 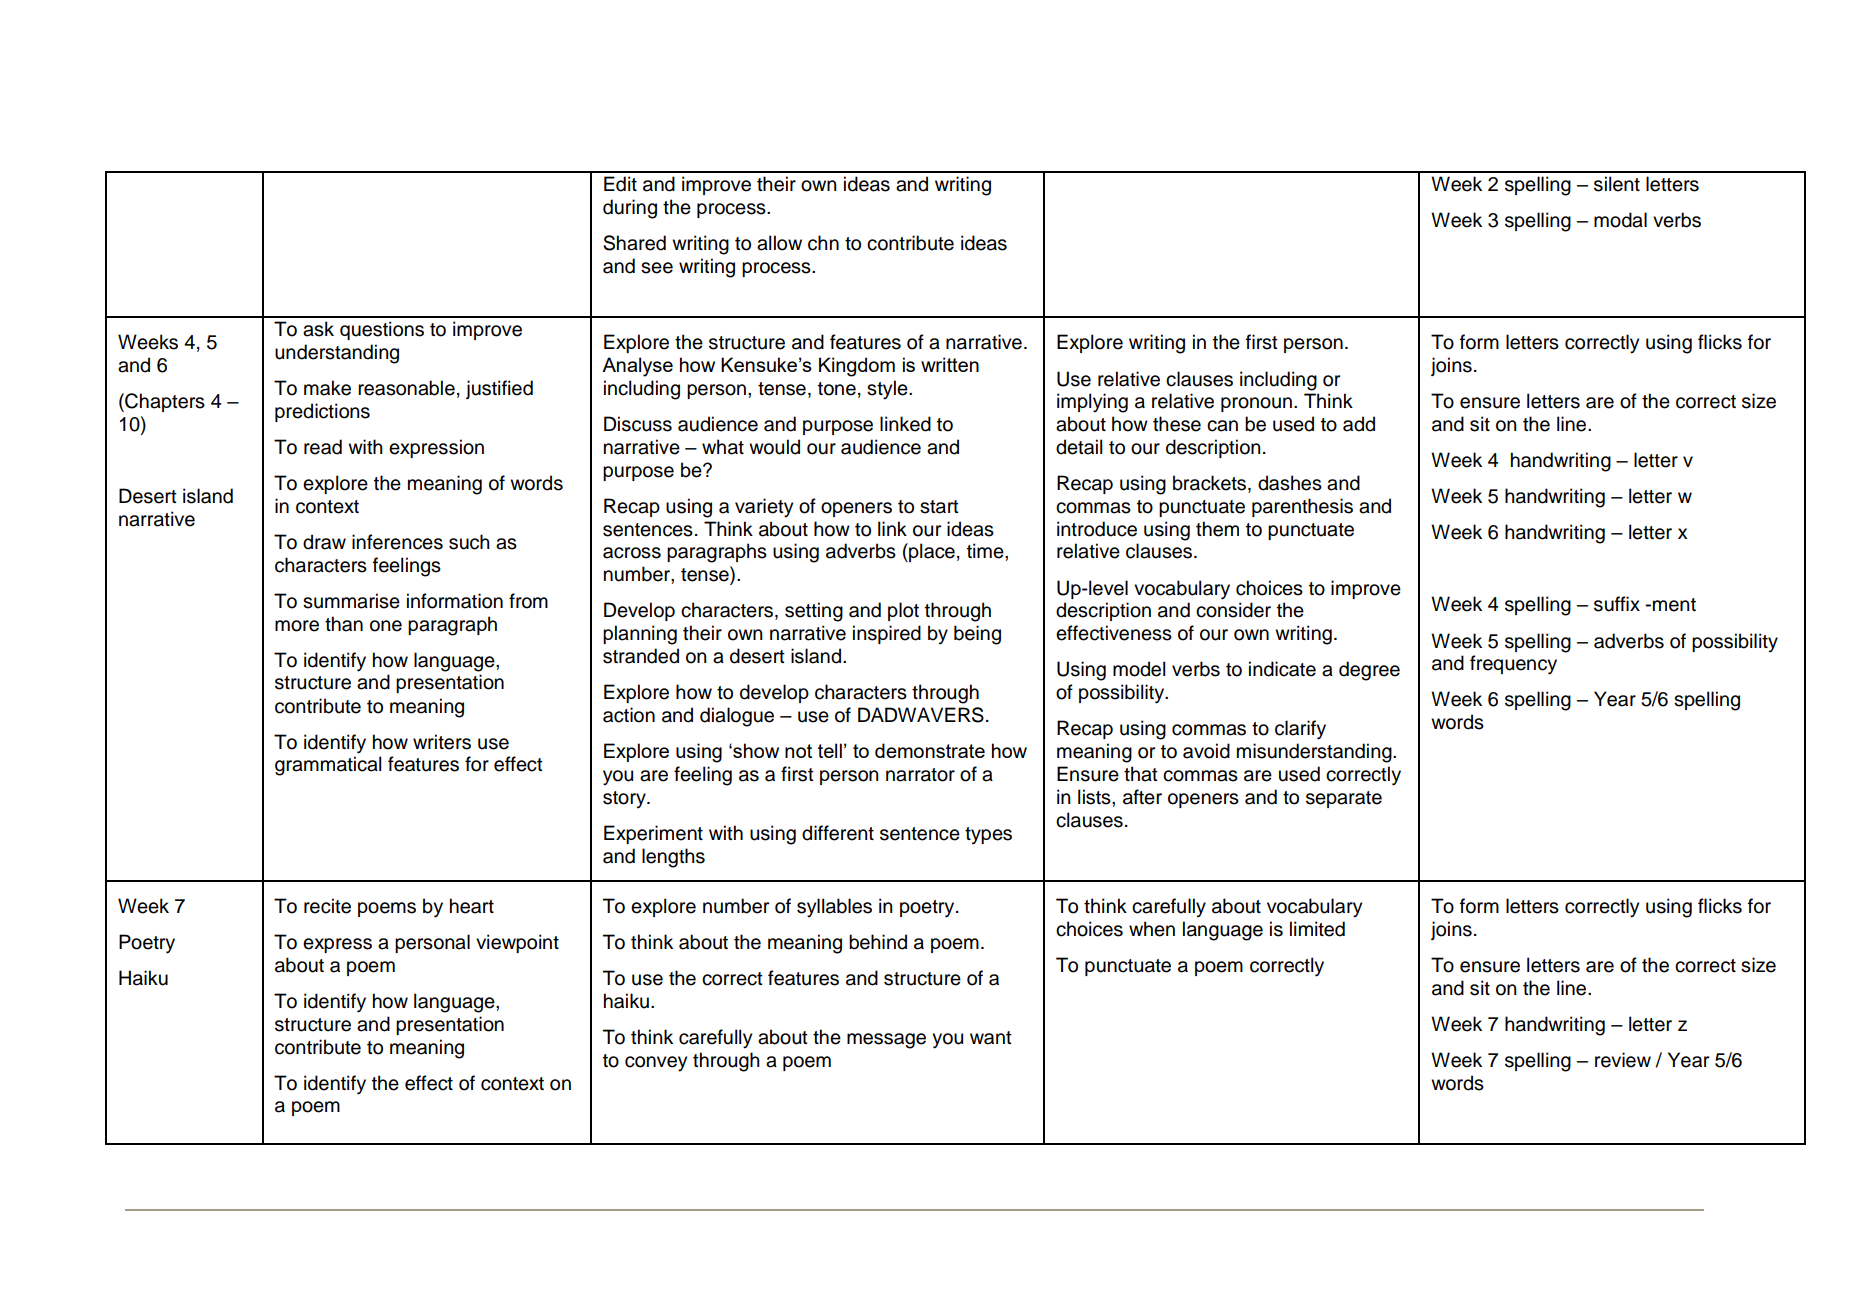 I want to click on inspired, so click(x=887, y=634).
